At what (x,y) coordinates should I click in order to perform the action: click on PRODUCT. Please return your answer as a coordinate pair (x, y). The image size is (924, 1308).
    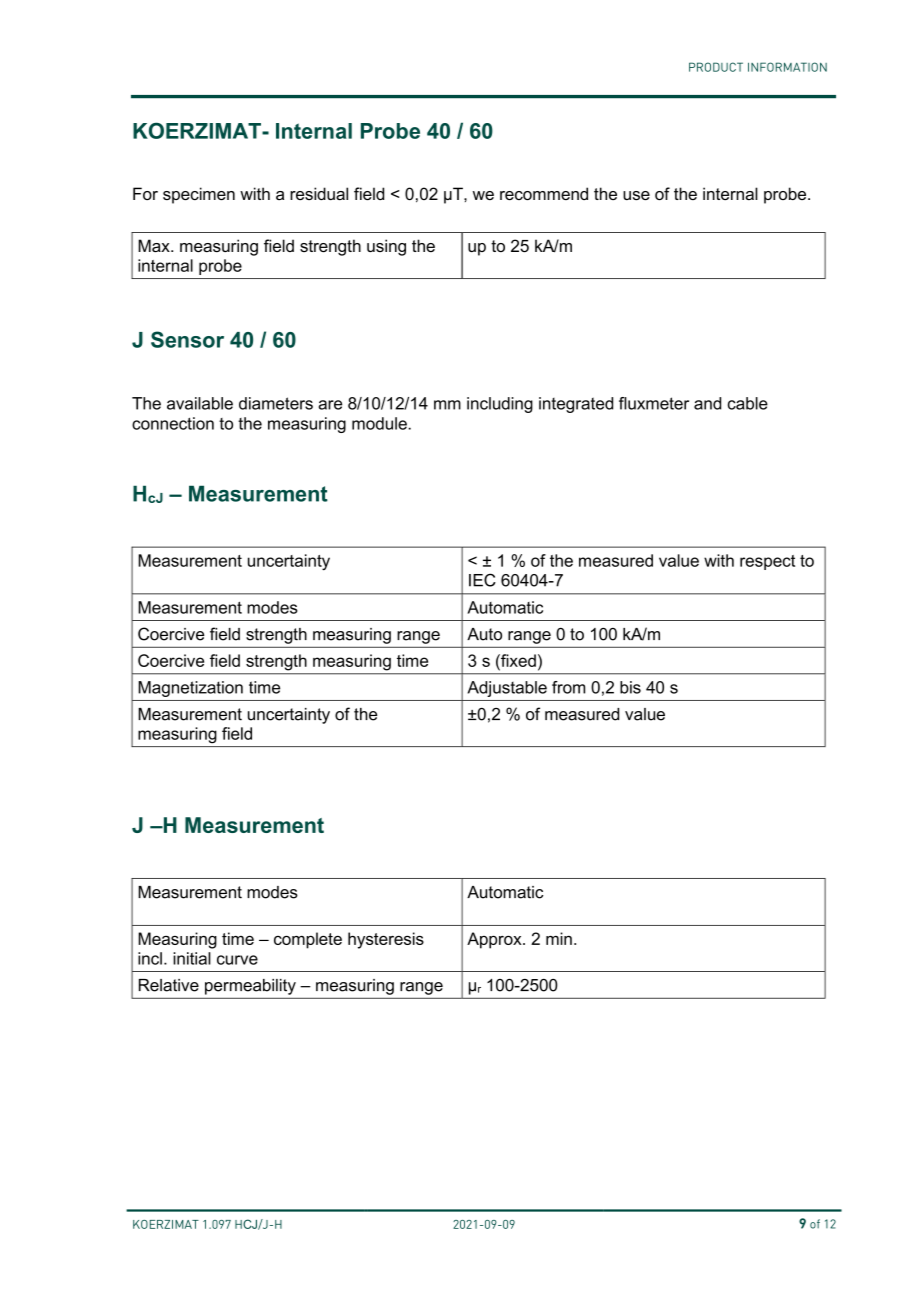
    Looking at the image, I should click on (716, 67).
